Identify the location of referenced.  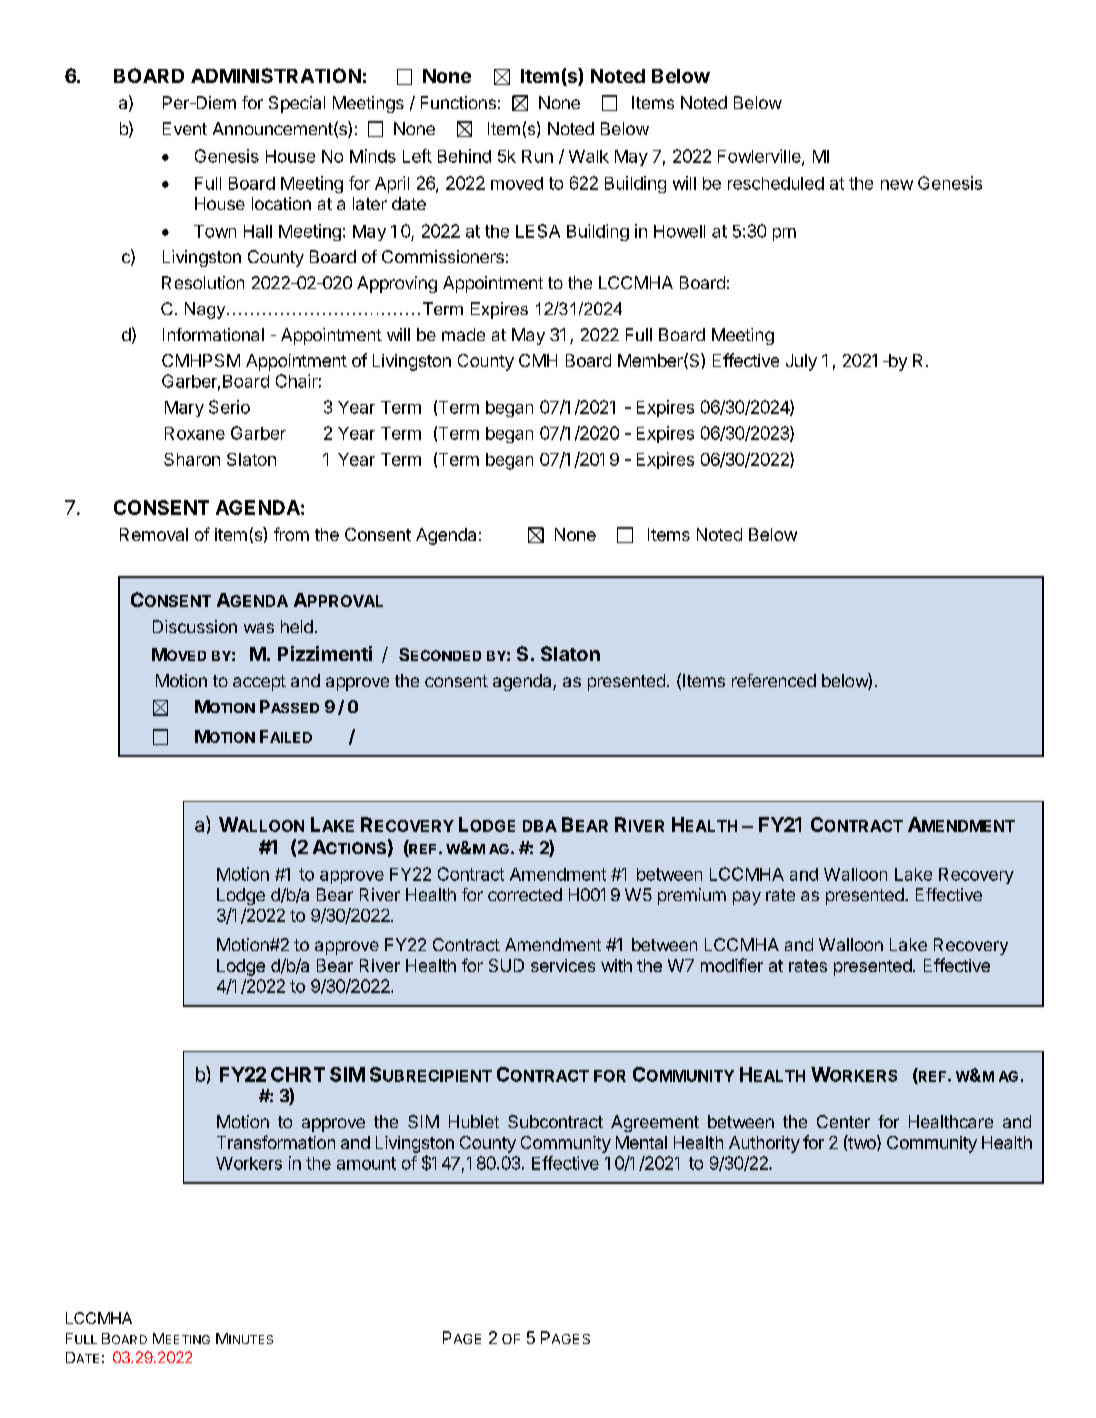
(774, 680).
